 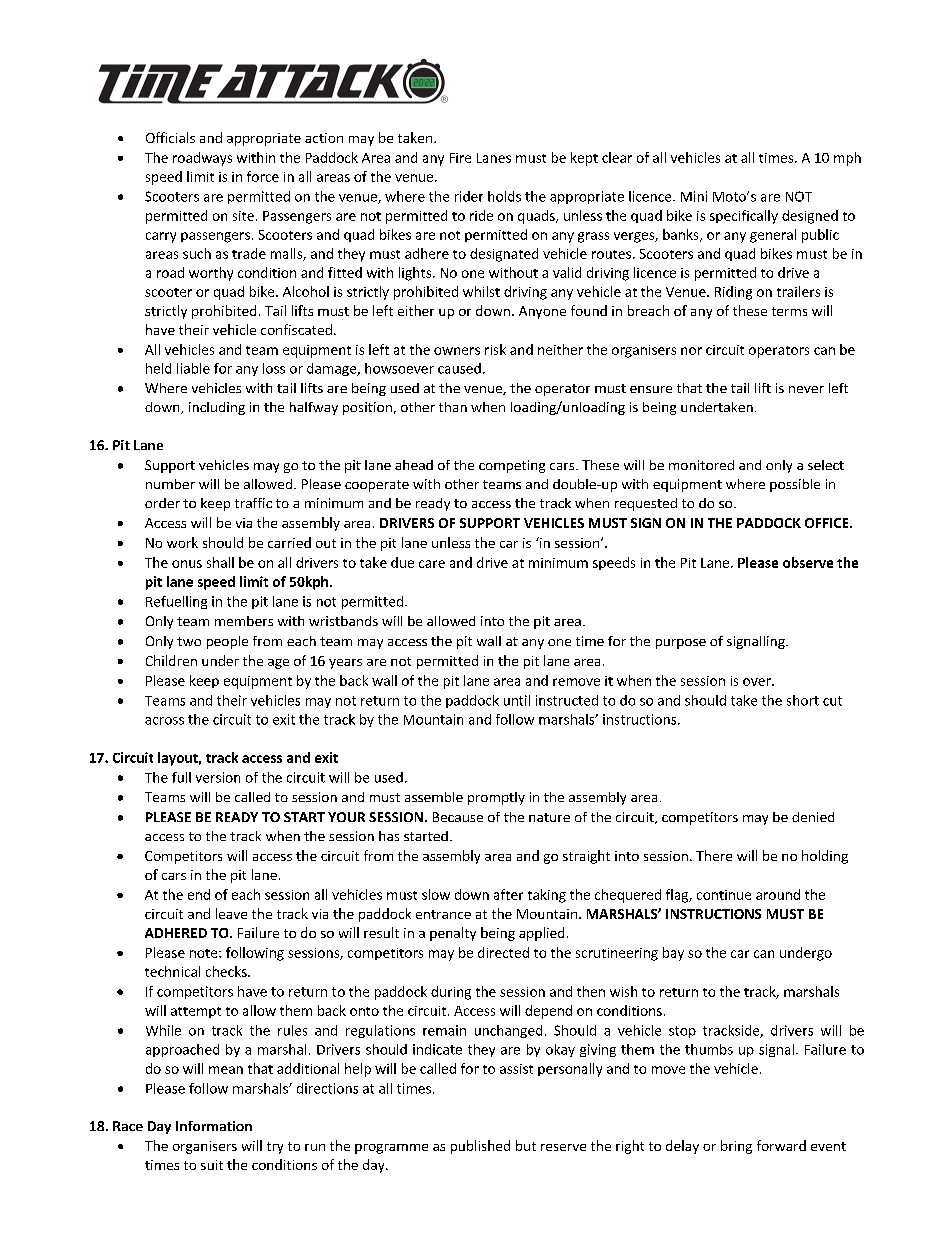 I want to click on leave, so click(x=231, y=913).
